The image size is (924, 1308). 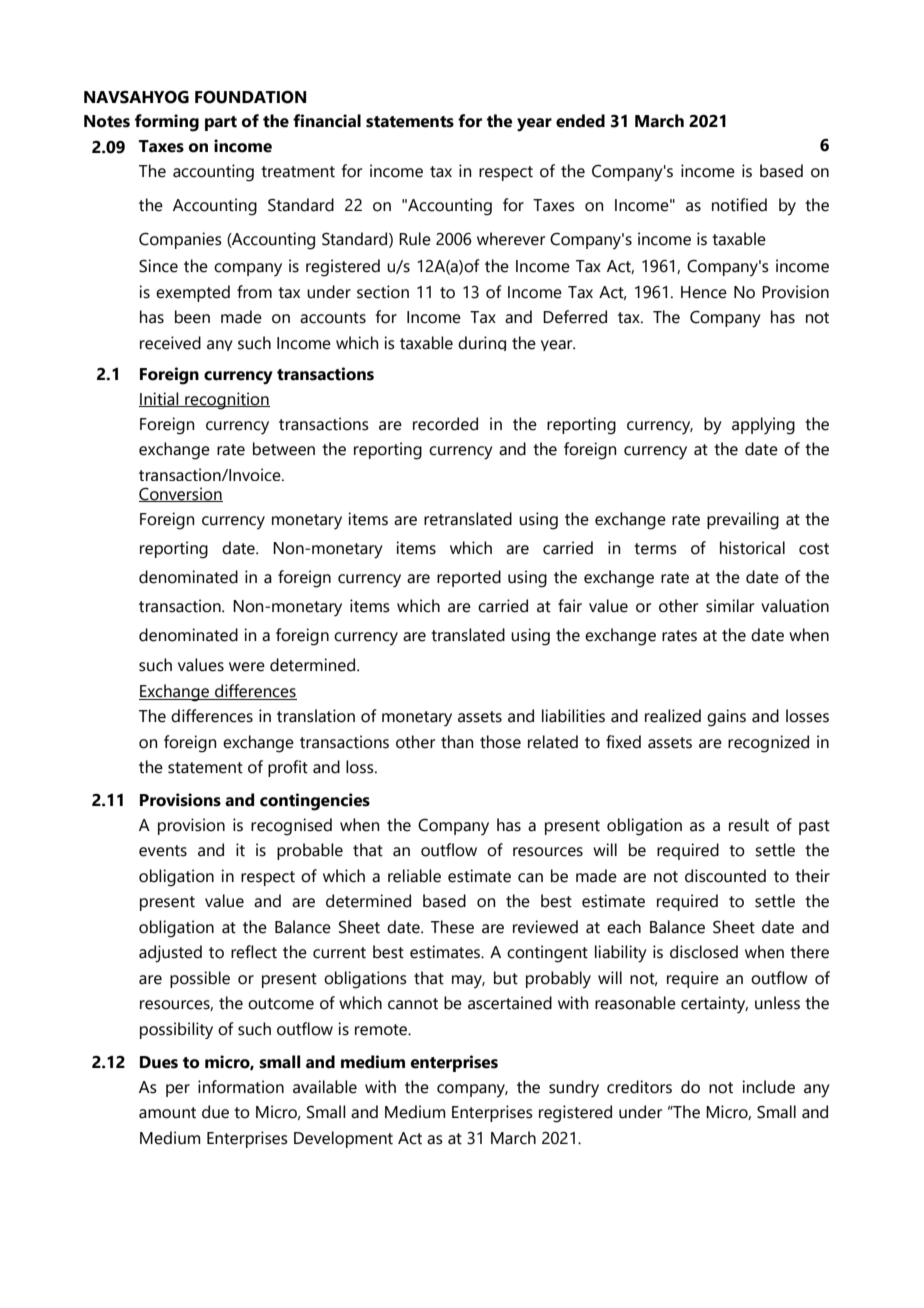 What do you see at coordinates (181, 494) in the screenshot?
I see `Conversion` at bounding box center [181, 494].
